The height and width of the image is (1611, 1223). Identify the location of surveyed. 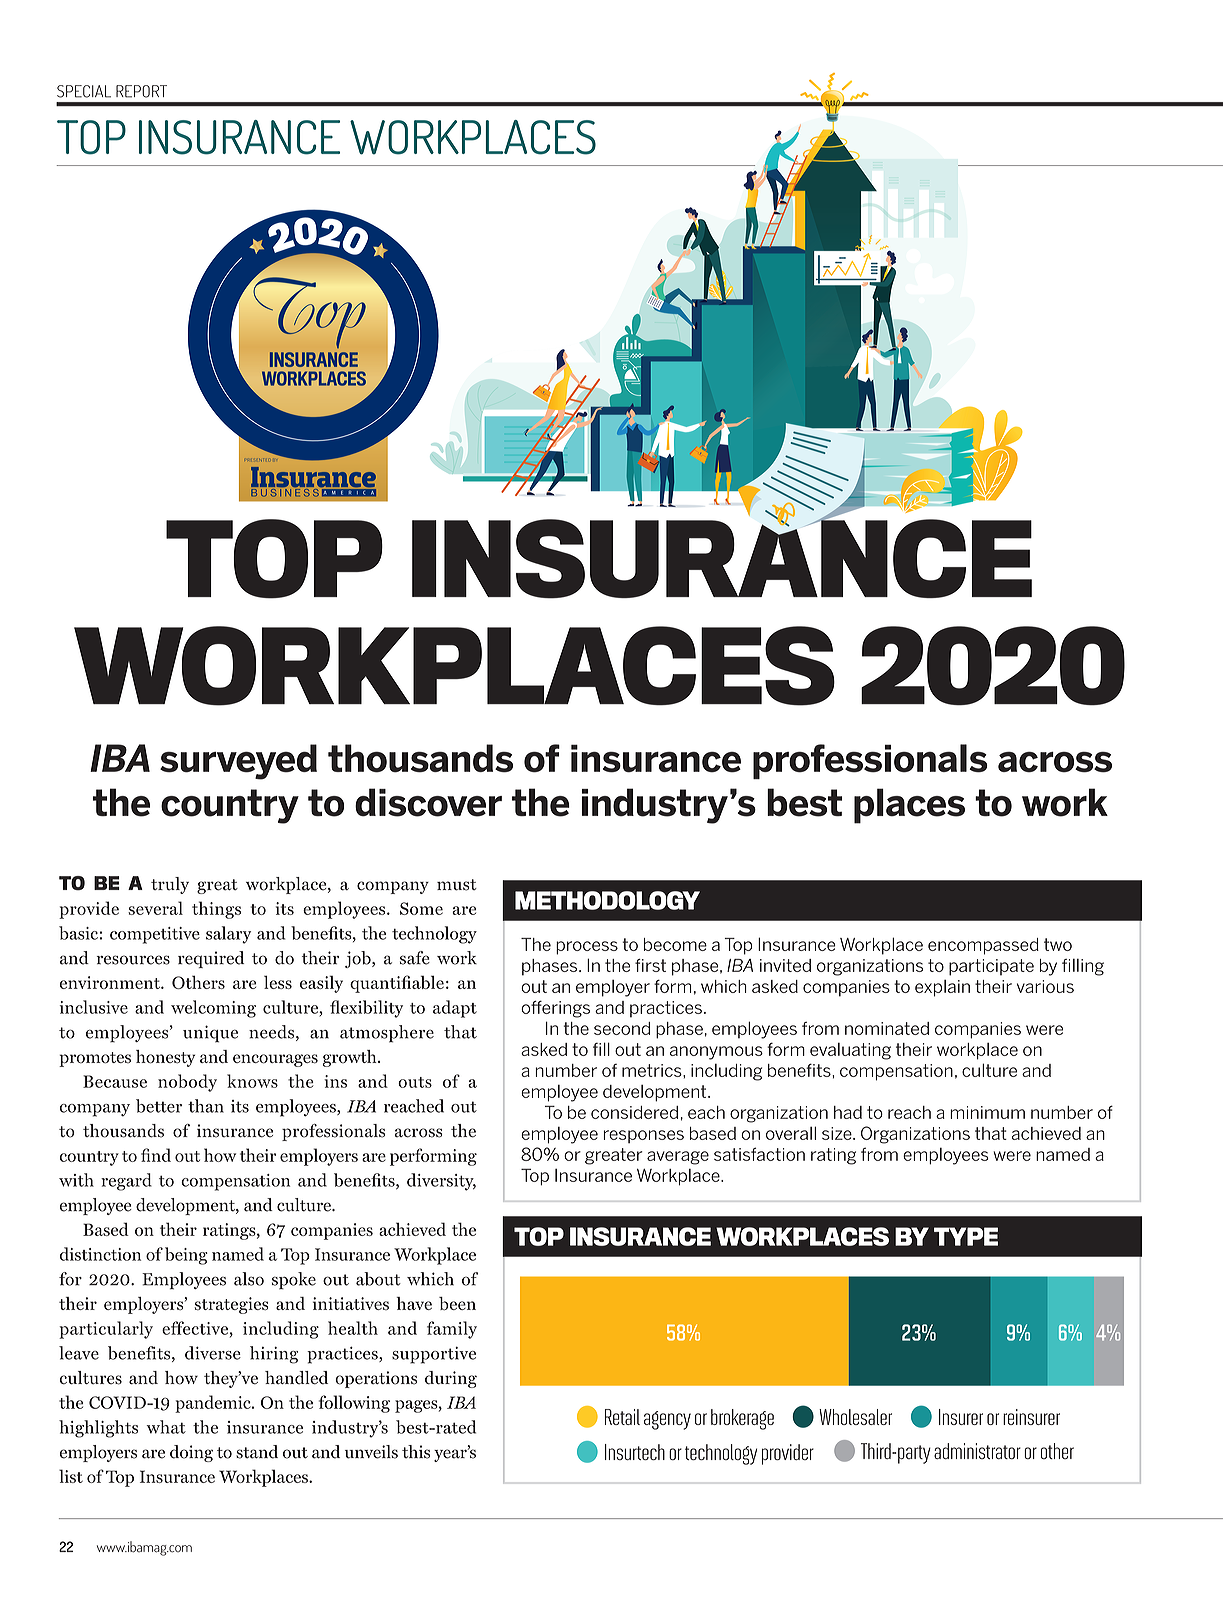
(238, 762).
